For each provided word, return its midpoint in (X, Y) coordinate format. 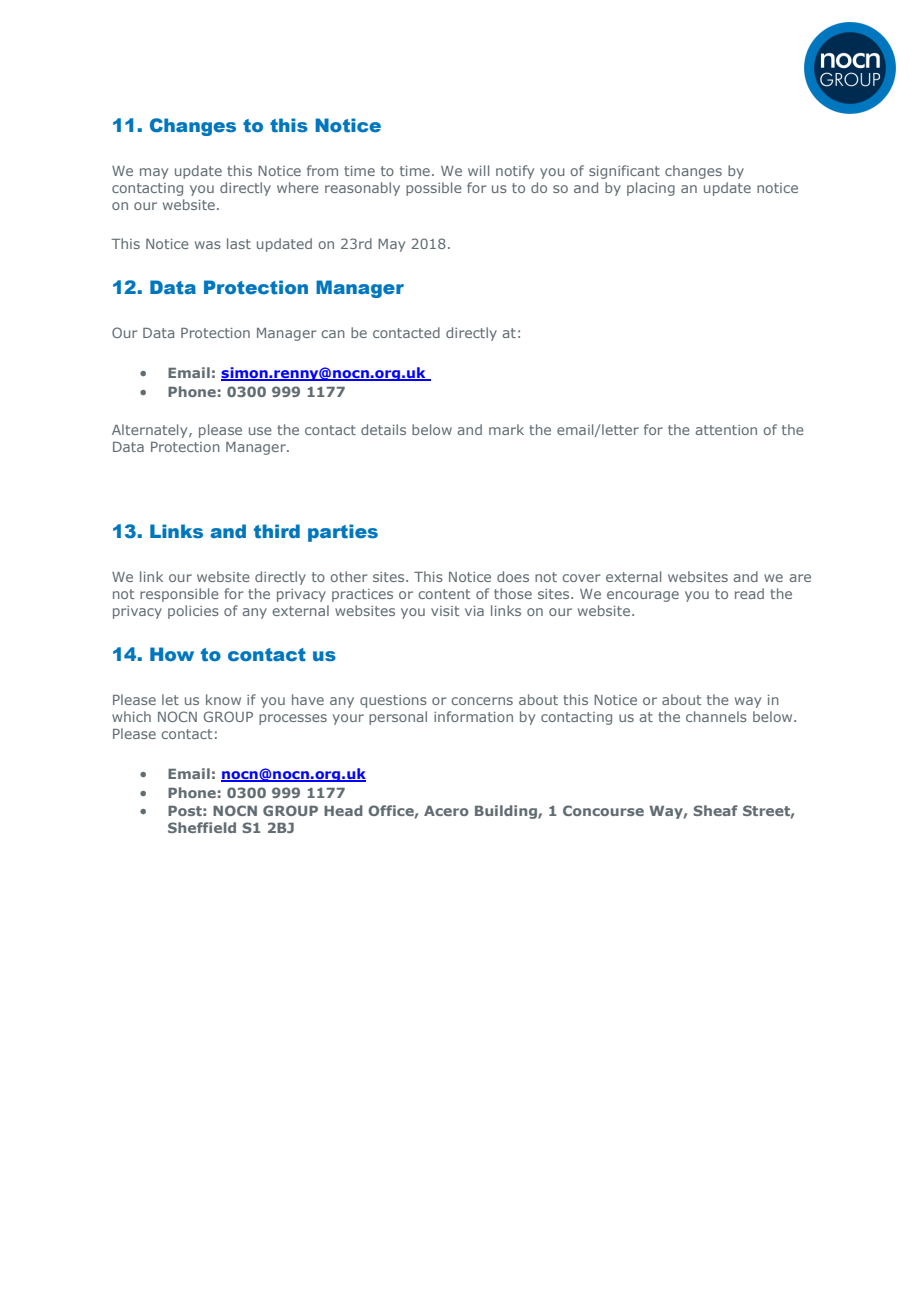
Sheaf (715, 810)
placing (651, 189)
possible (434, 189)
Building (507, 812)
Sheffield (202, 827)
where (298, 187)
